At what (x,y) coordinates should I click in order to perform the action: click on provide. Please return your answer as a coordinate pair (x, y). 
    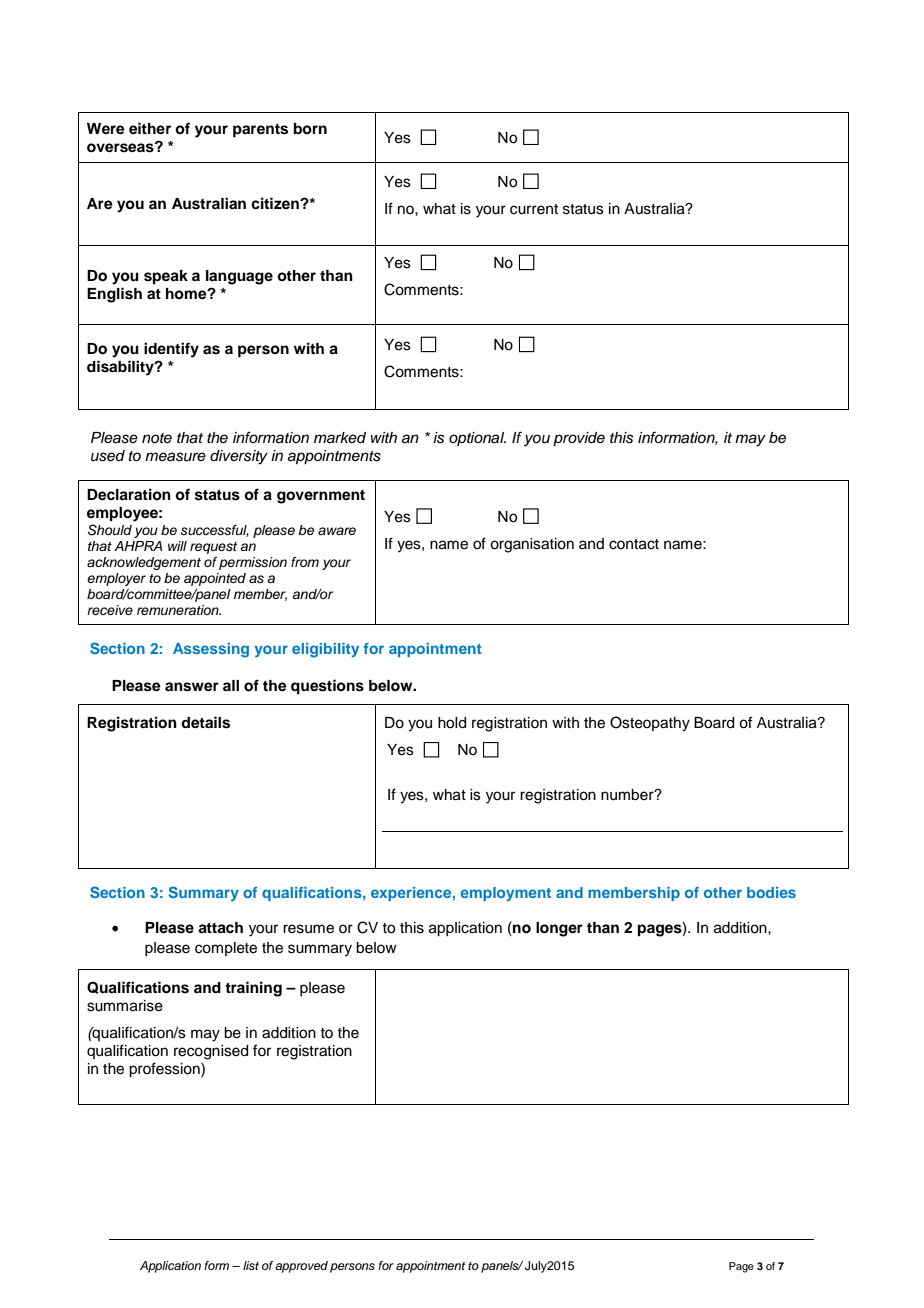
    Looking at the image, I should click on (579, 439).
